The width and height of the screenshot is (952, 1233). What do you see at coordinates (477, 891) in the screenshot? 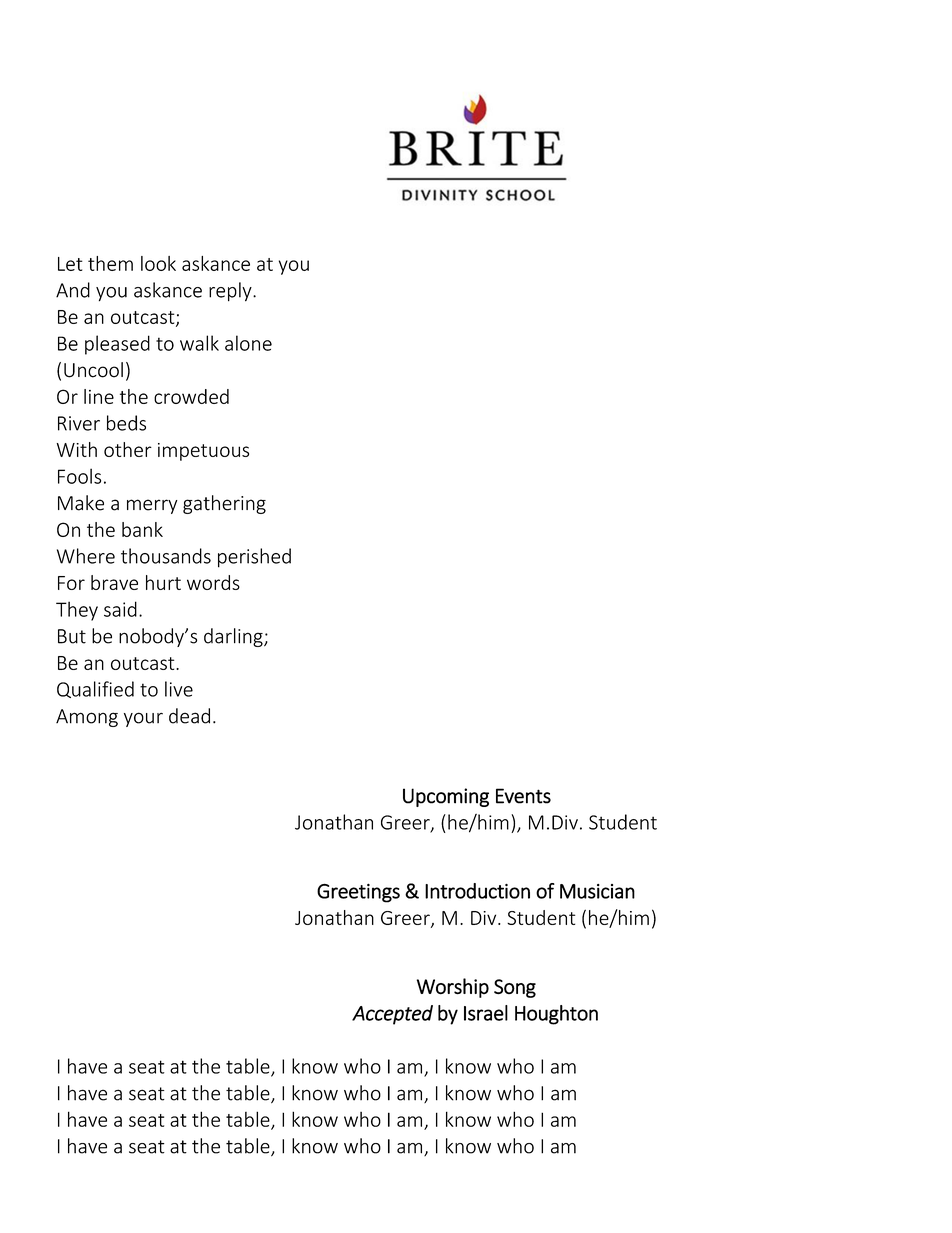
I see `Introduction` at bounding box center [477, 891].
